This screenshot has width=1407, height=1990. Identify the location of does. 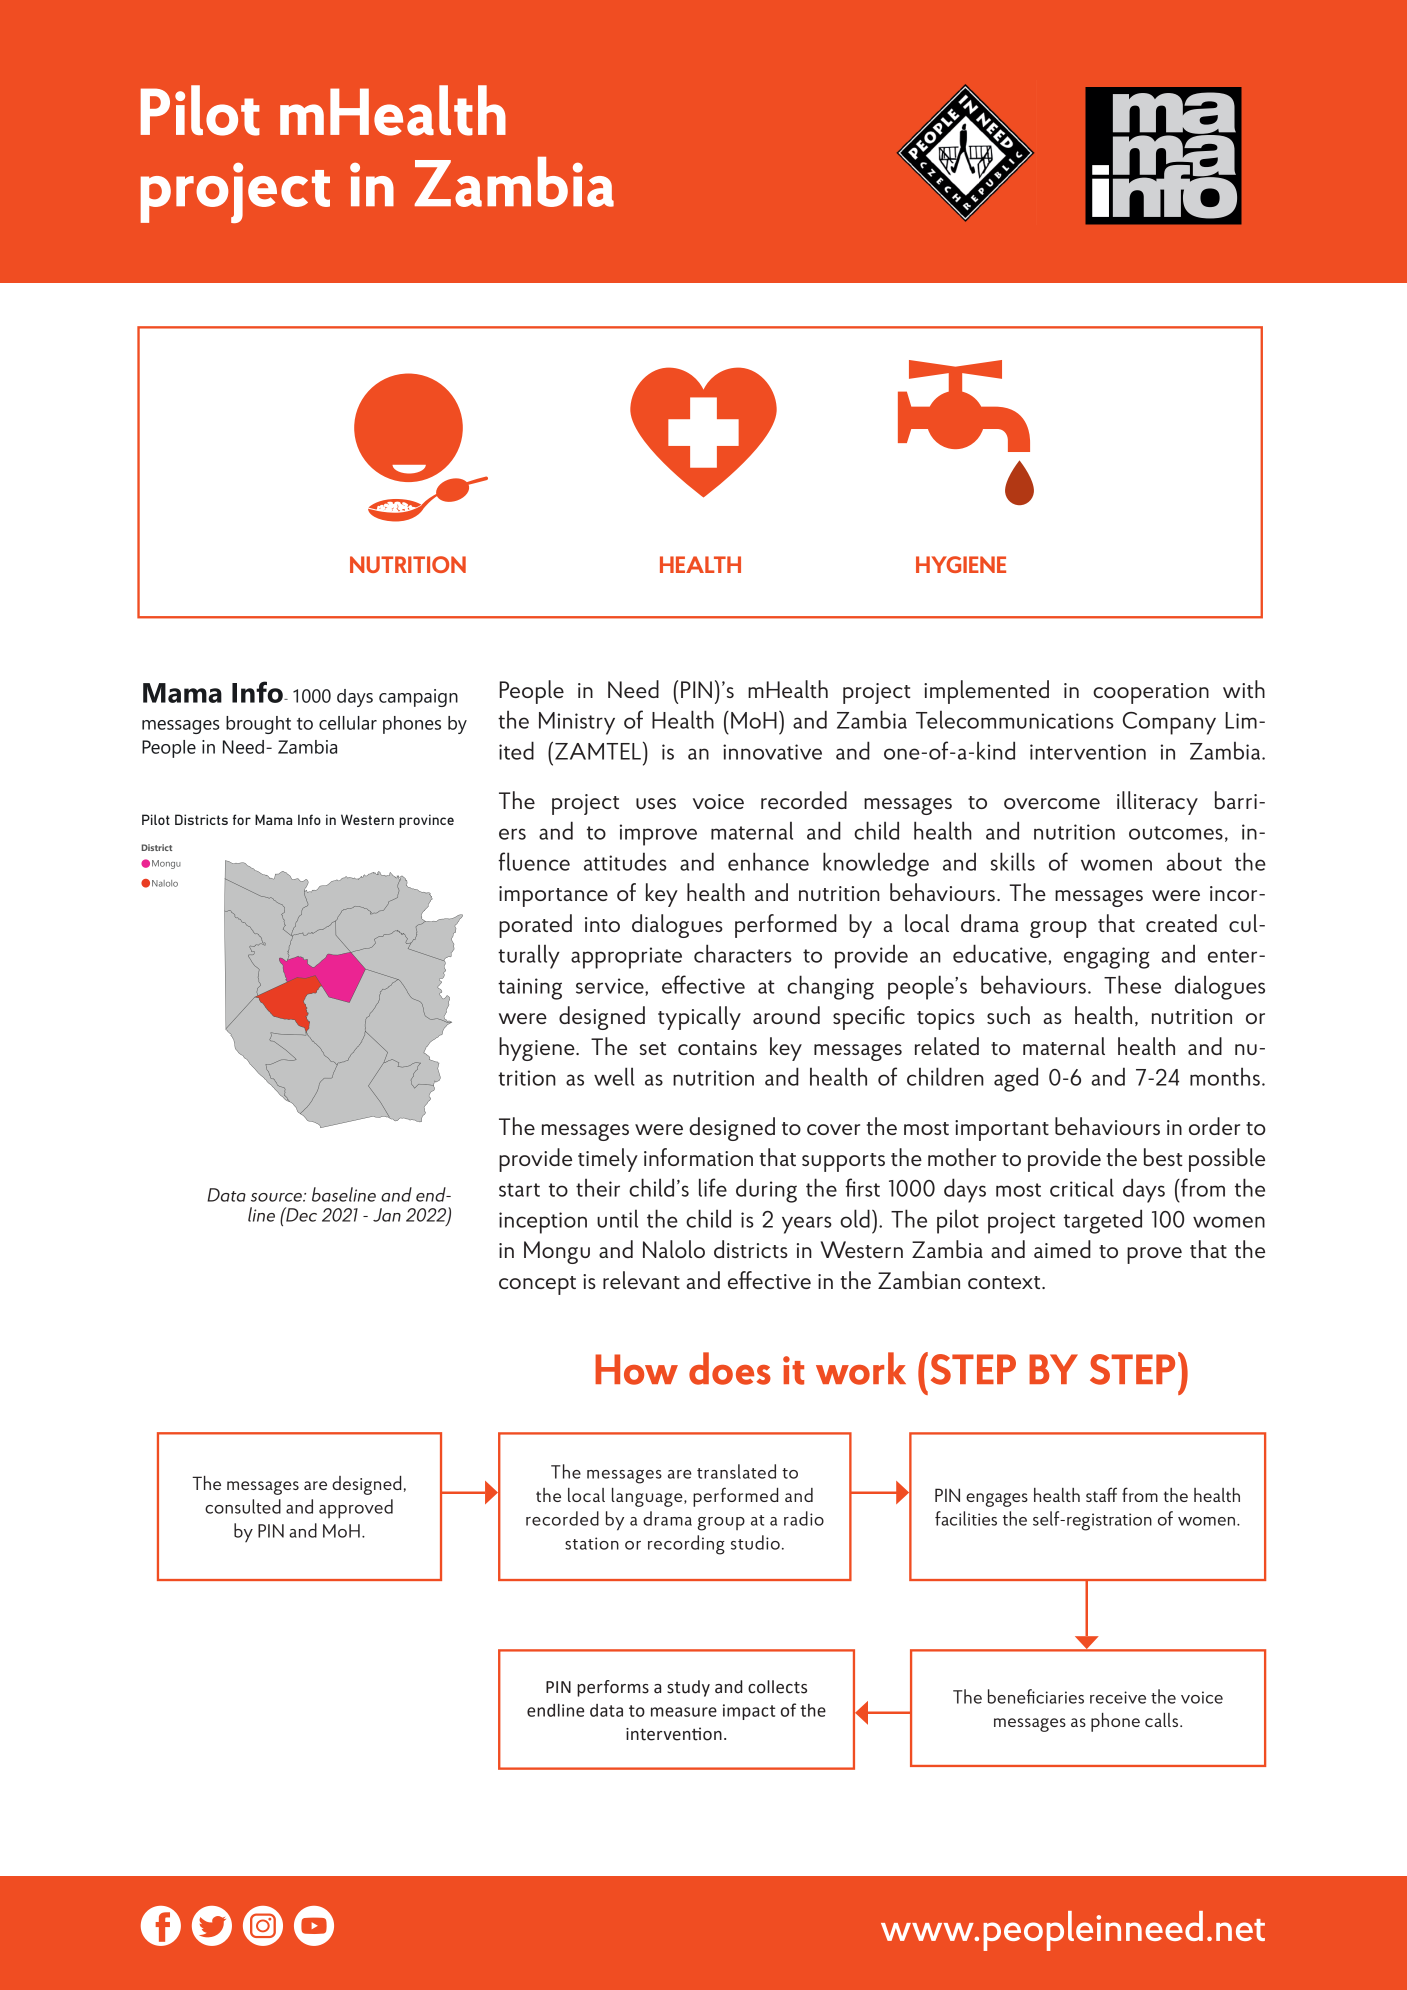
(730, 1368).
